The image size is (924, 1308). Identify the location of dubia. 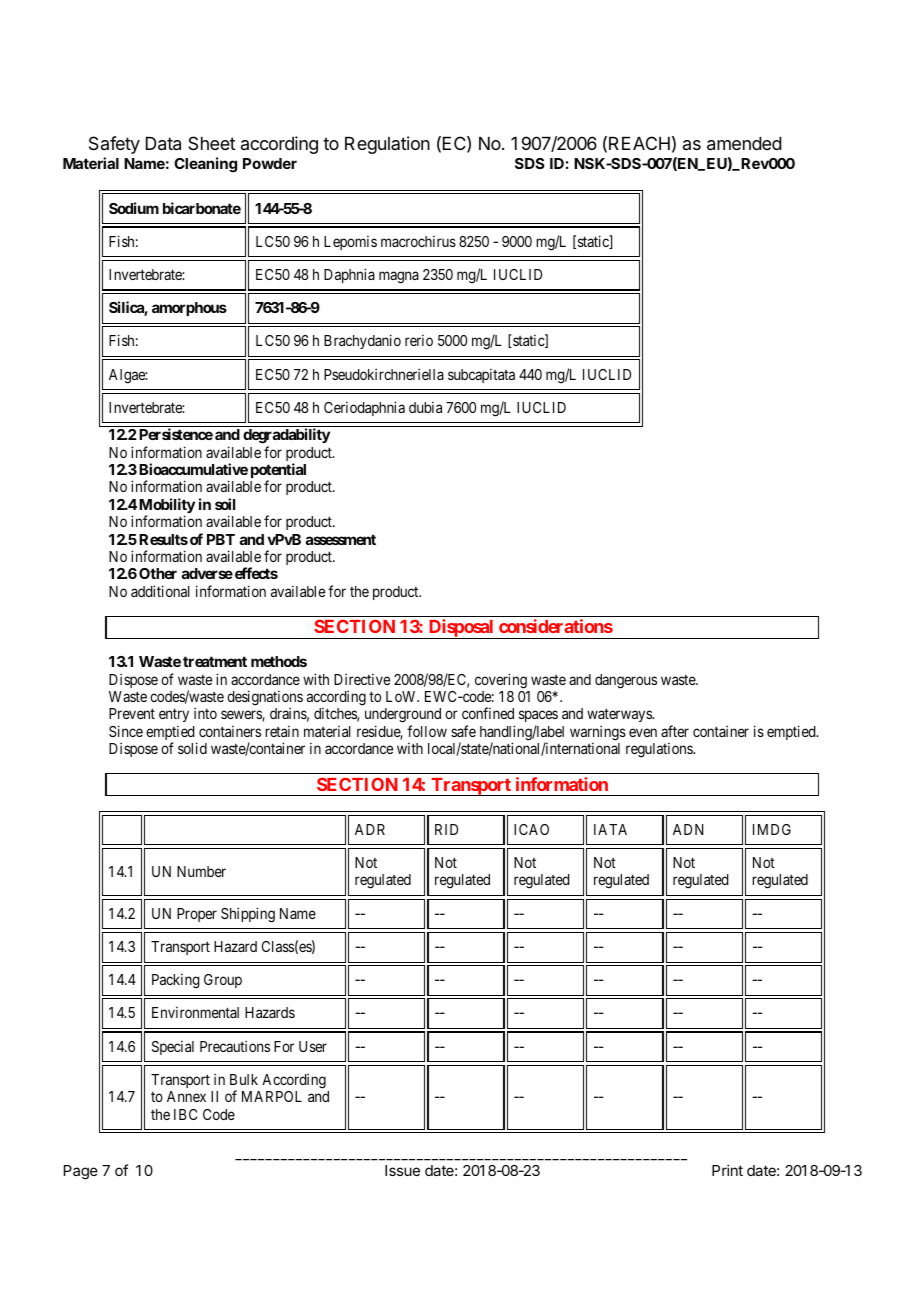
(425, 407).
